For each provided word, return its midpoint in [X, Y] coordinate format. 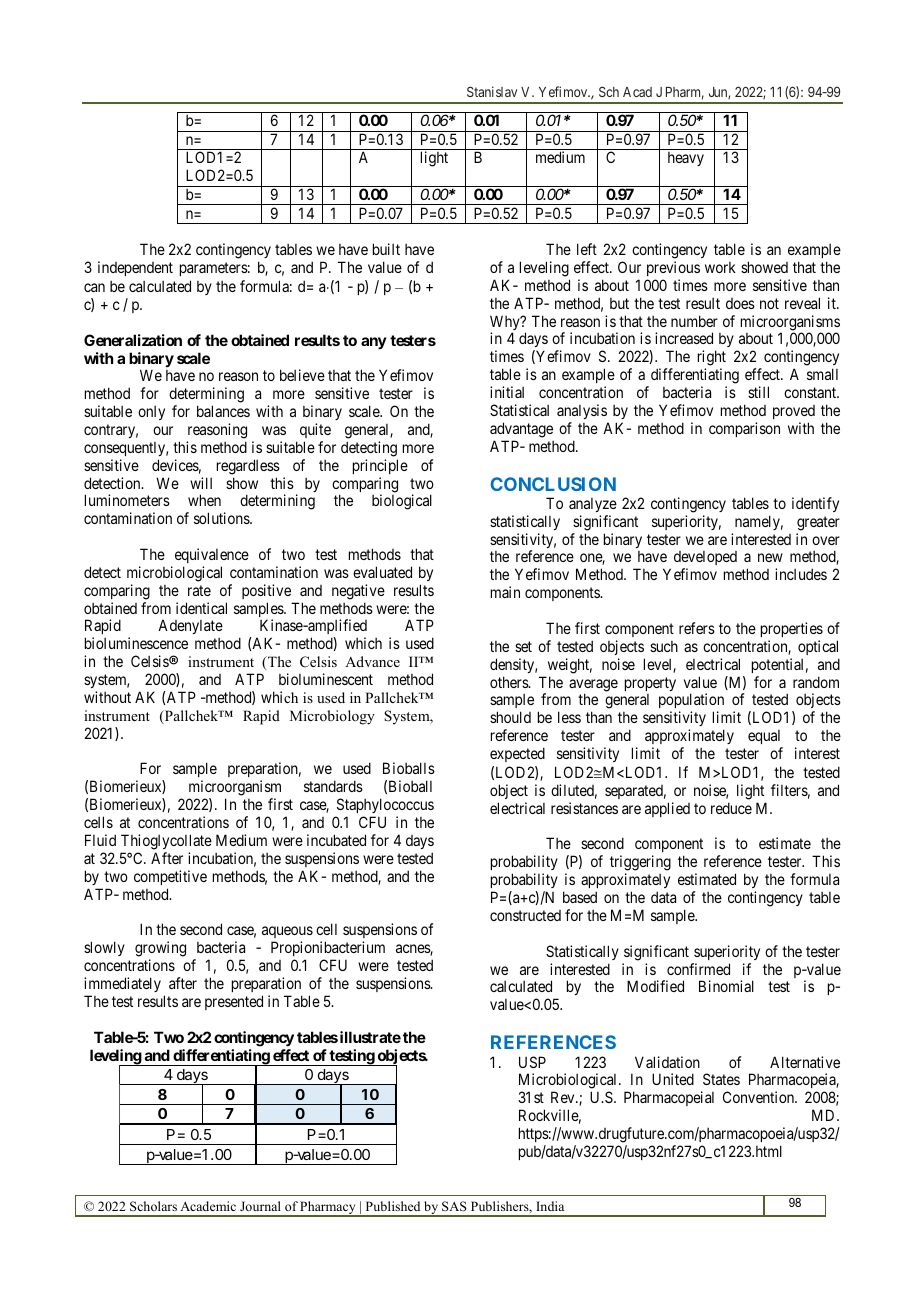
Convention [760, 1097]
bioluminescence [136, 643]
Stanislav [492, 91]
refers [697, 628]
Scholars [153, 1206]
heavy [686, 159]
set [523, 646]
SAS [454, 1206]
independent [135, 268]
